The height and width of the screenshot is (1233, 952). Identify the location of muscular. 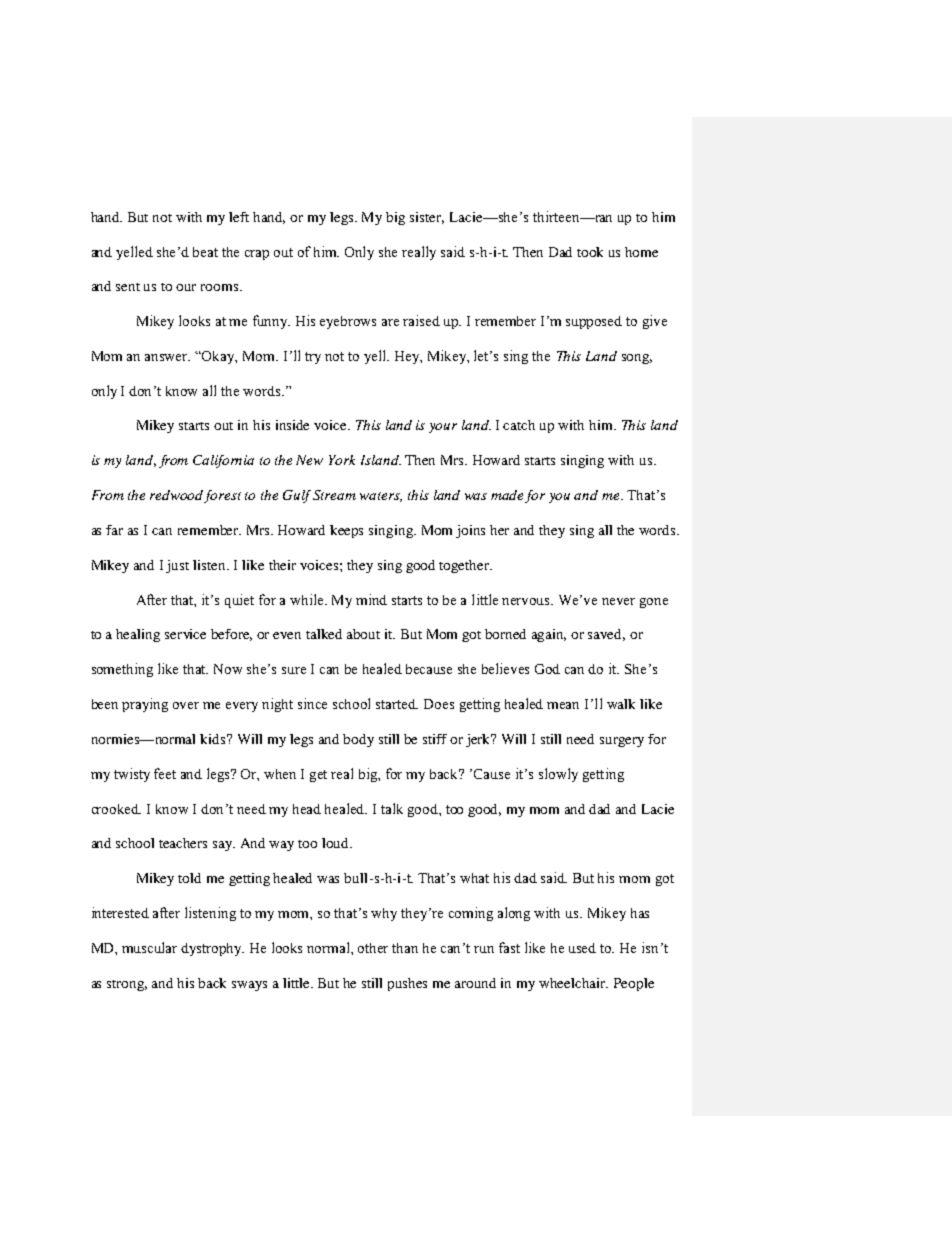
(149, 947).
